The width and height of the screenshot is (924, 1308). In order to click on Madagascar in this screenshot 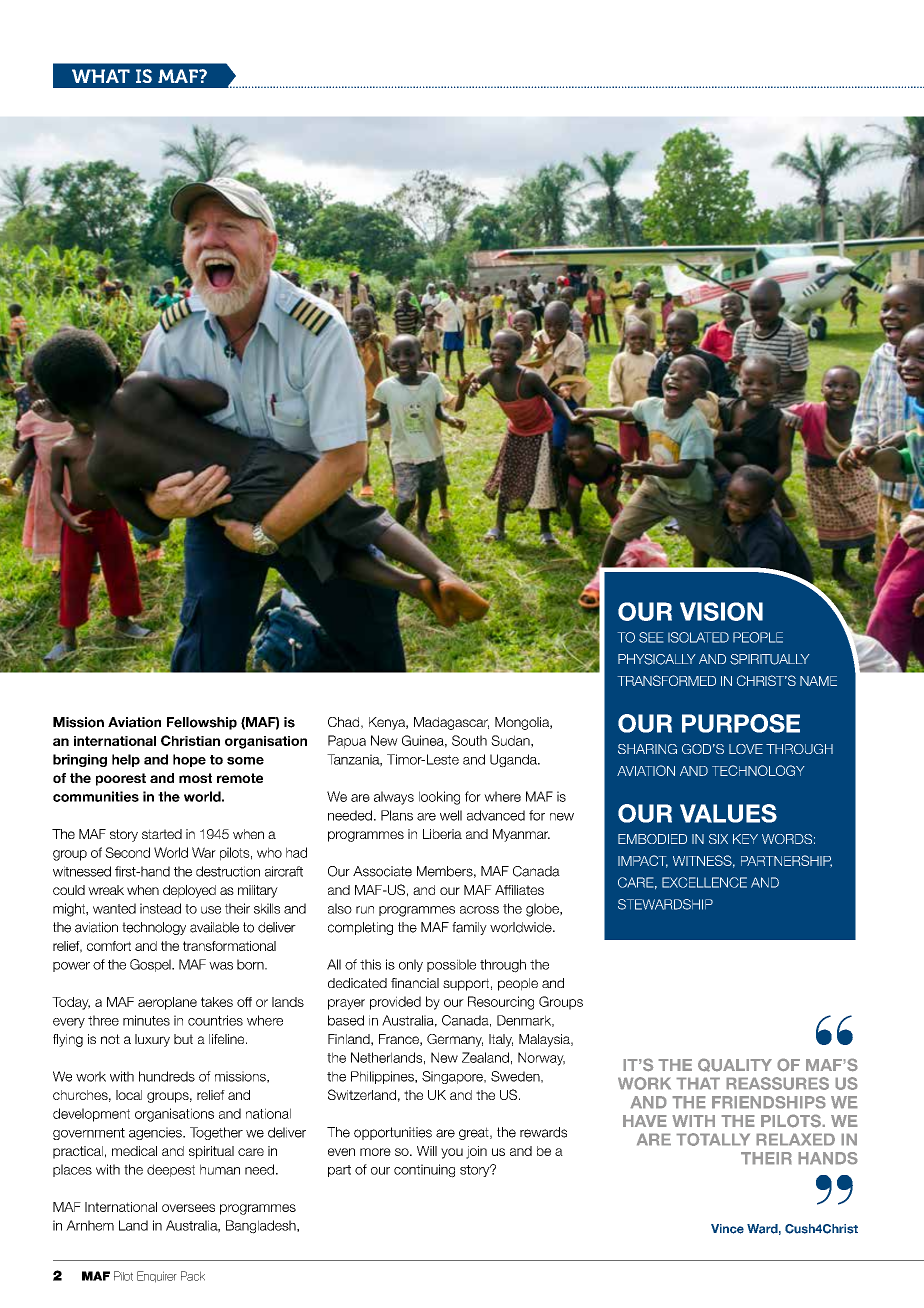, I will do `click(451, 723)`.
